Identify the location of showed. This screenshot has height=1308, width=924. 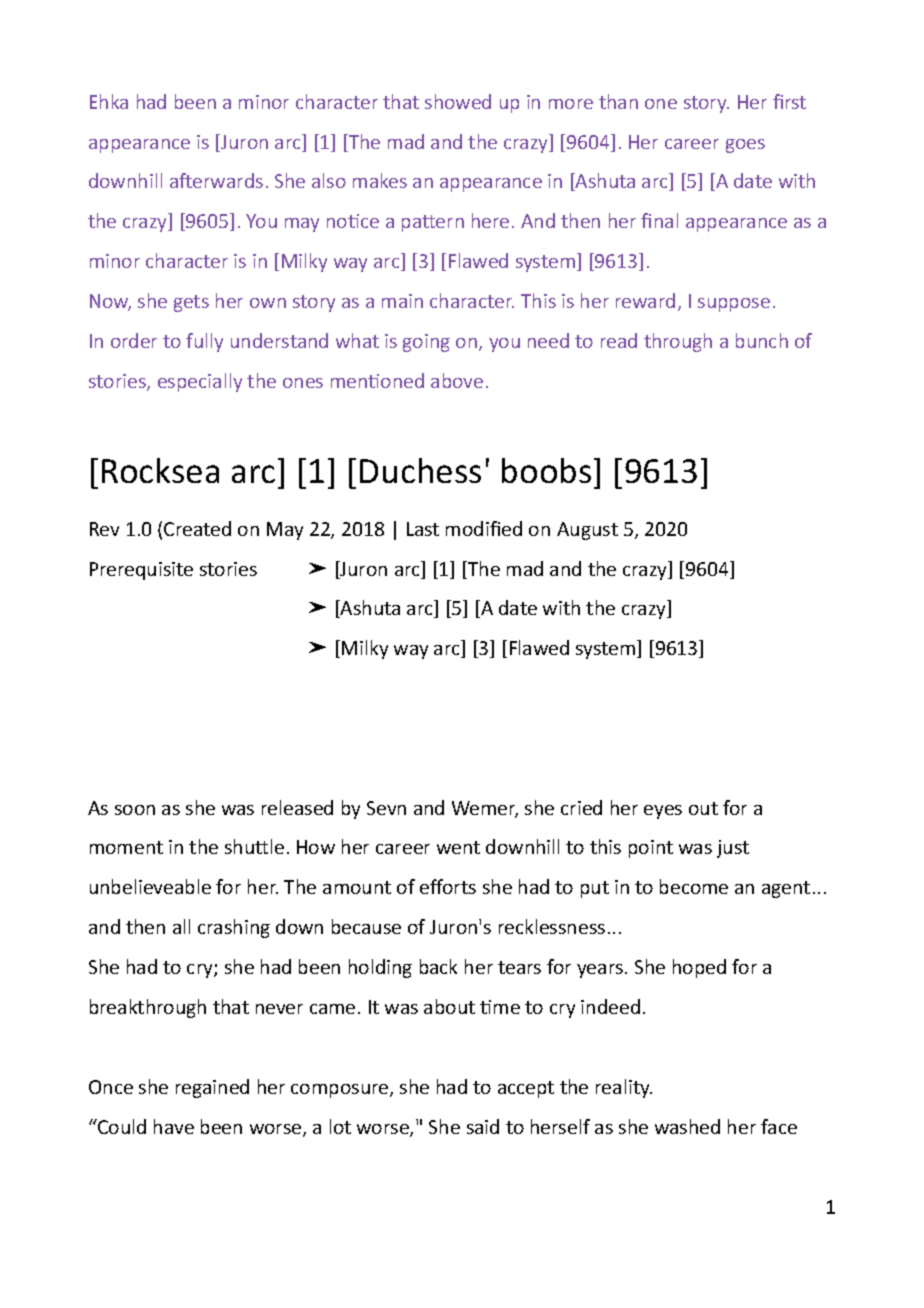
(458, 101).
